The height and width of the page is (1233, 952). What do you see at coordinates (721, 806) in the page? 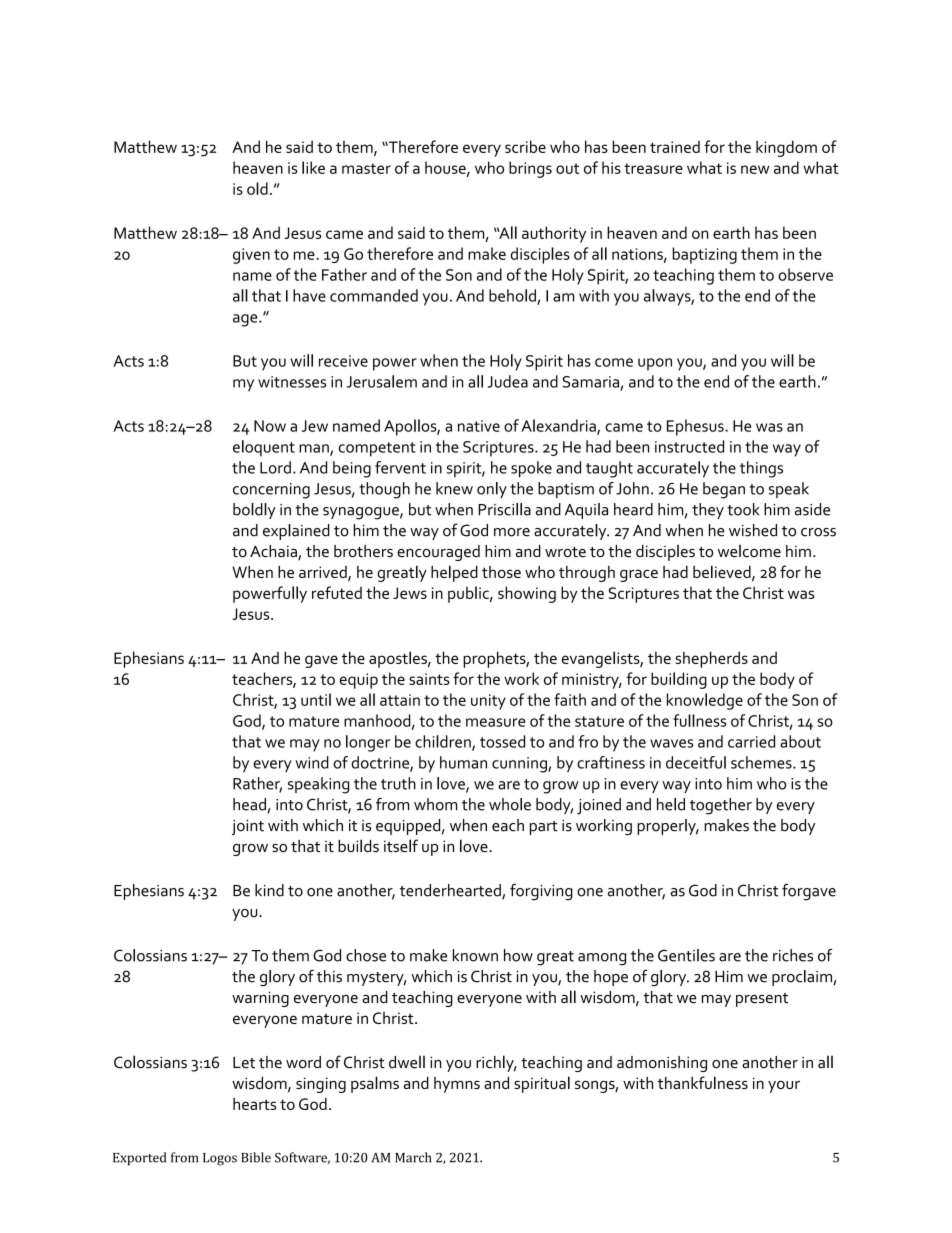
I see `together` at bounding box center [721, 806].
